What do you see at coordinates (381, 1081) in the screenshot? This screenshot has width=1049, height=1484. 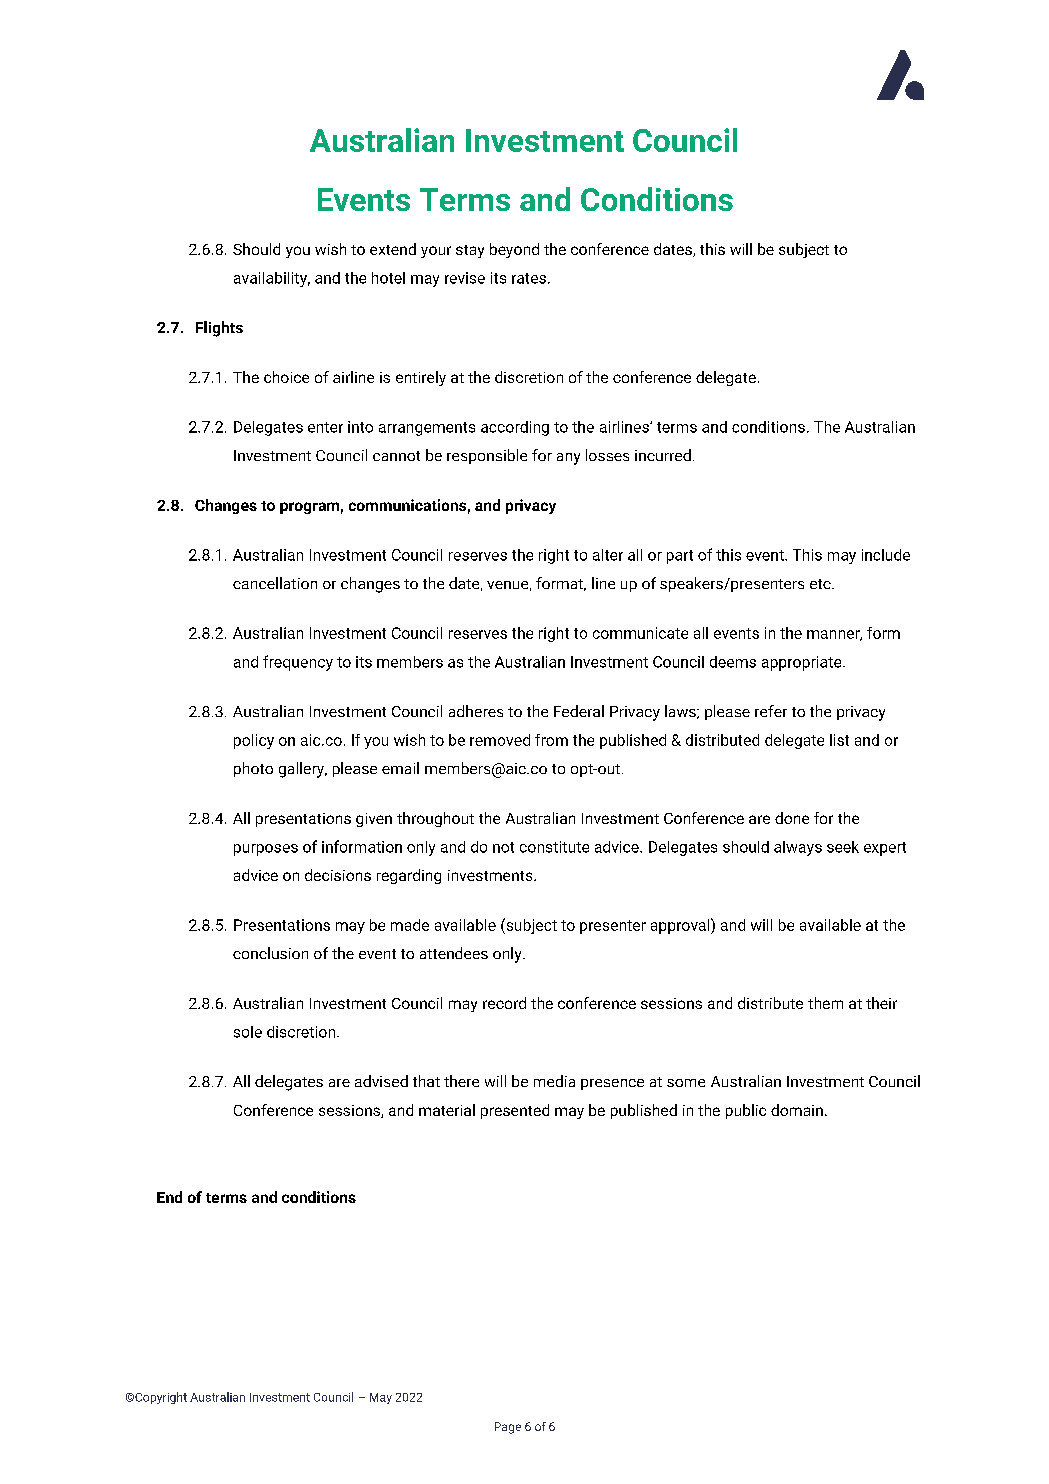 I see `advised` at bounding box center [381, 1081].
